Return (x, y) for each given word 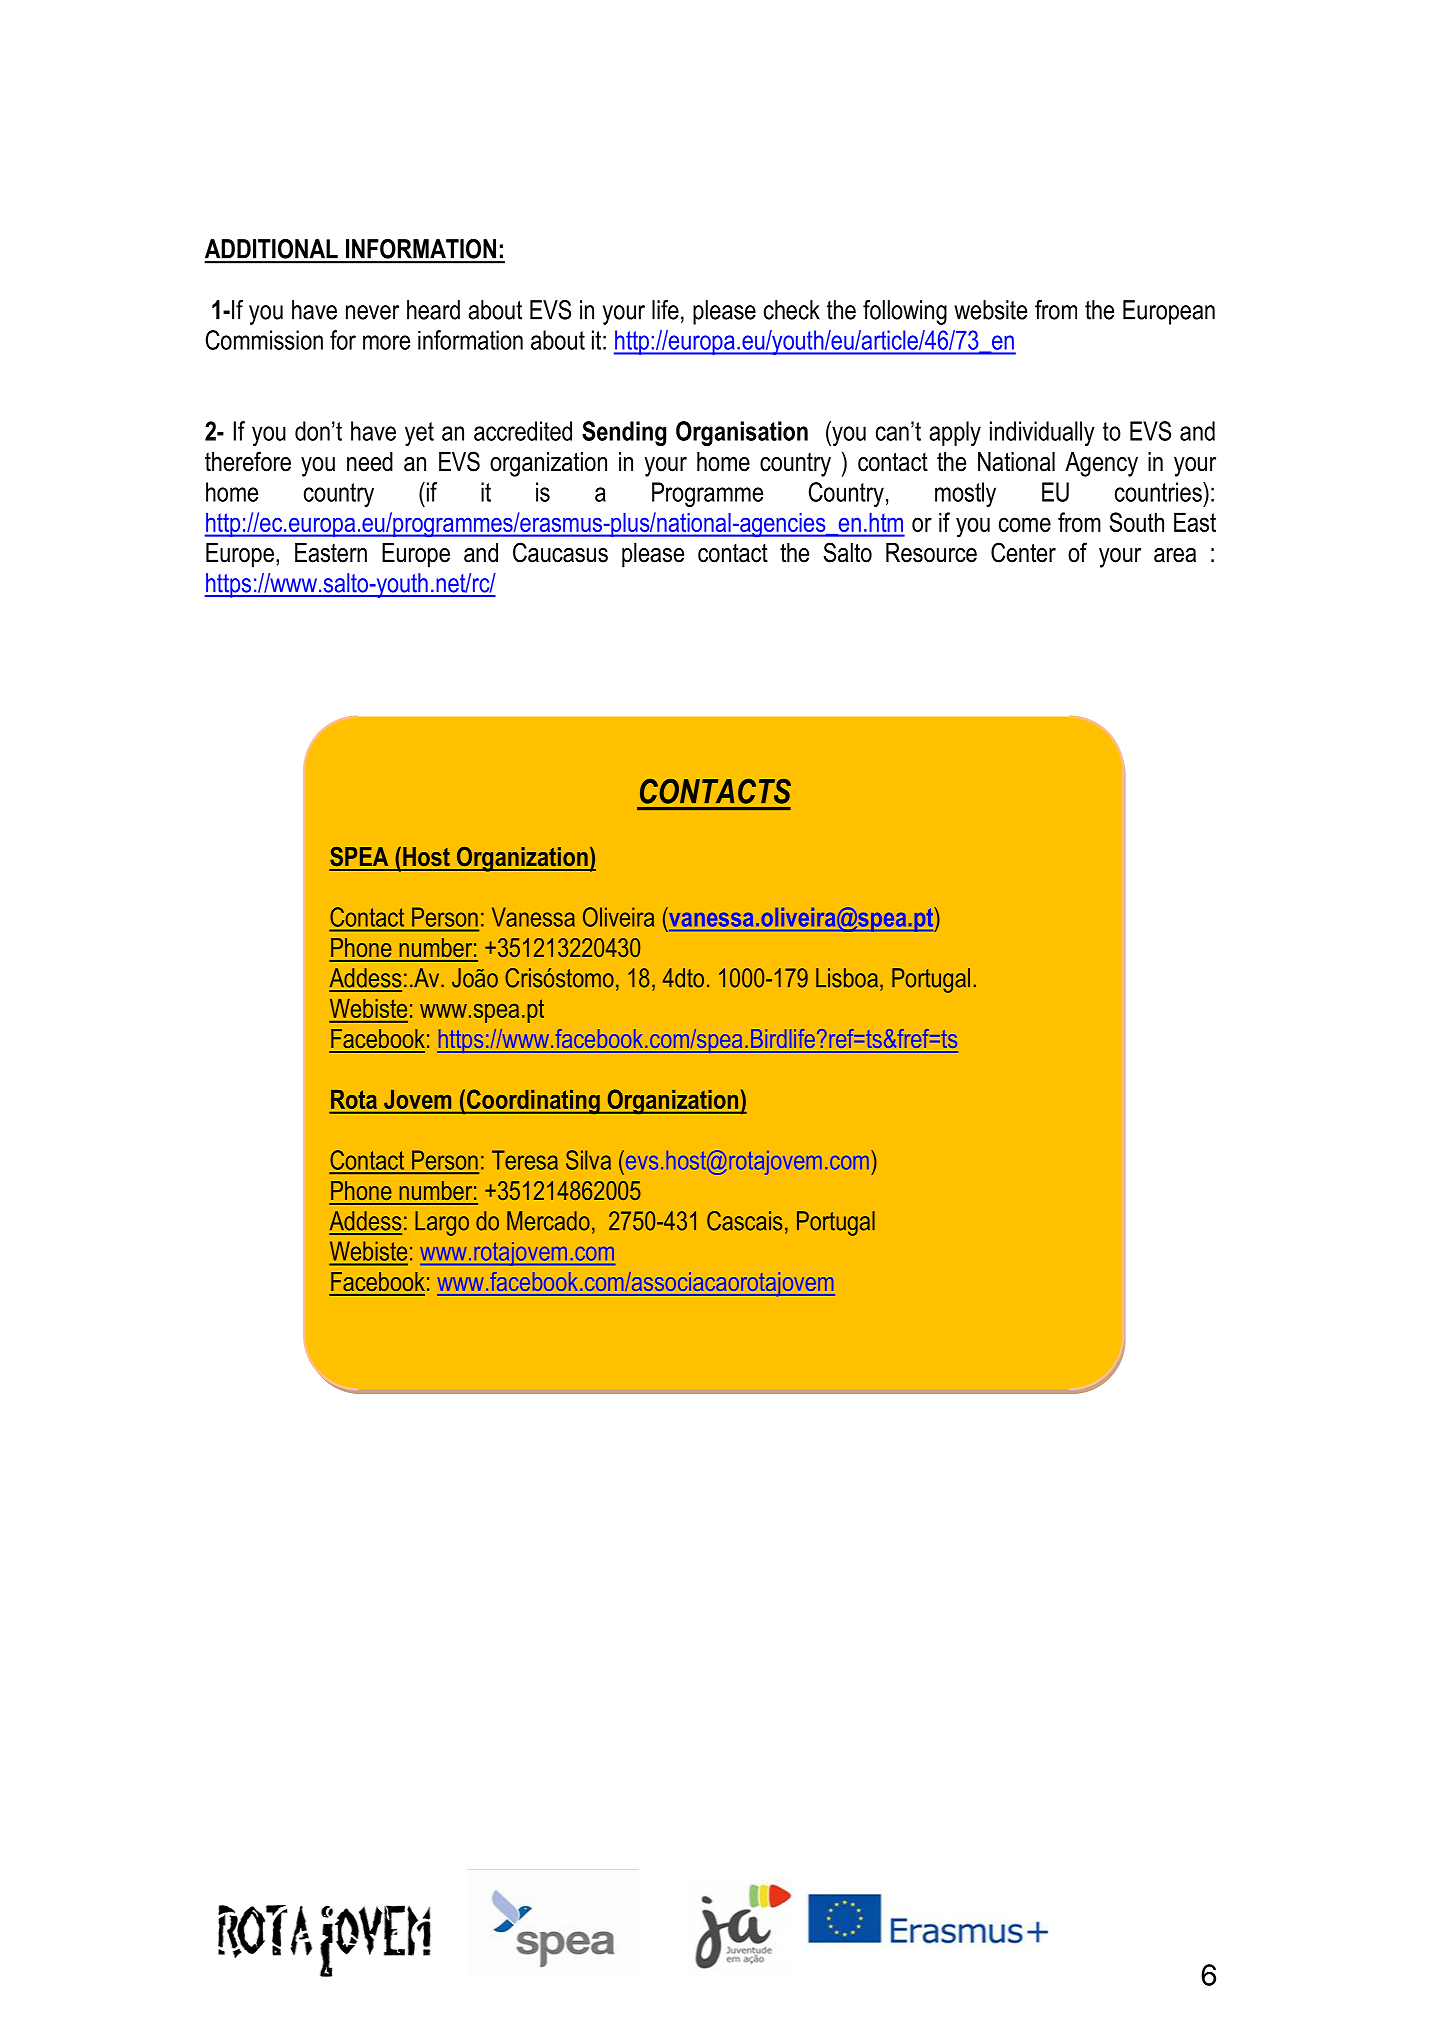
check (792, 310)
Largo (442, 1223)
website (990, 310)
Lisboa (847, 978)
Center (1023, 552)
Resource (931, 553)
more (386, 342)
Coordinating (533, 1101)
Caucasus (560, 552)
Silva (588, 1160)
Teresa (525, 1160)
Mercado (548, 1221)
